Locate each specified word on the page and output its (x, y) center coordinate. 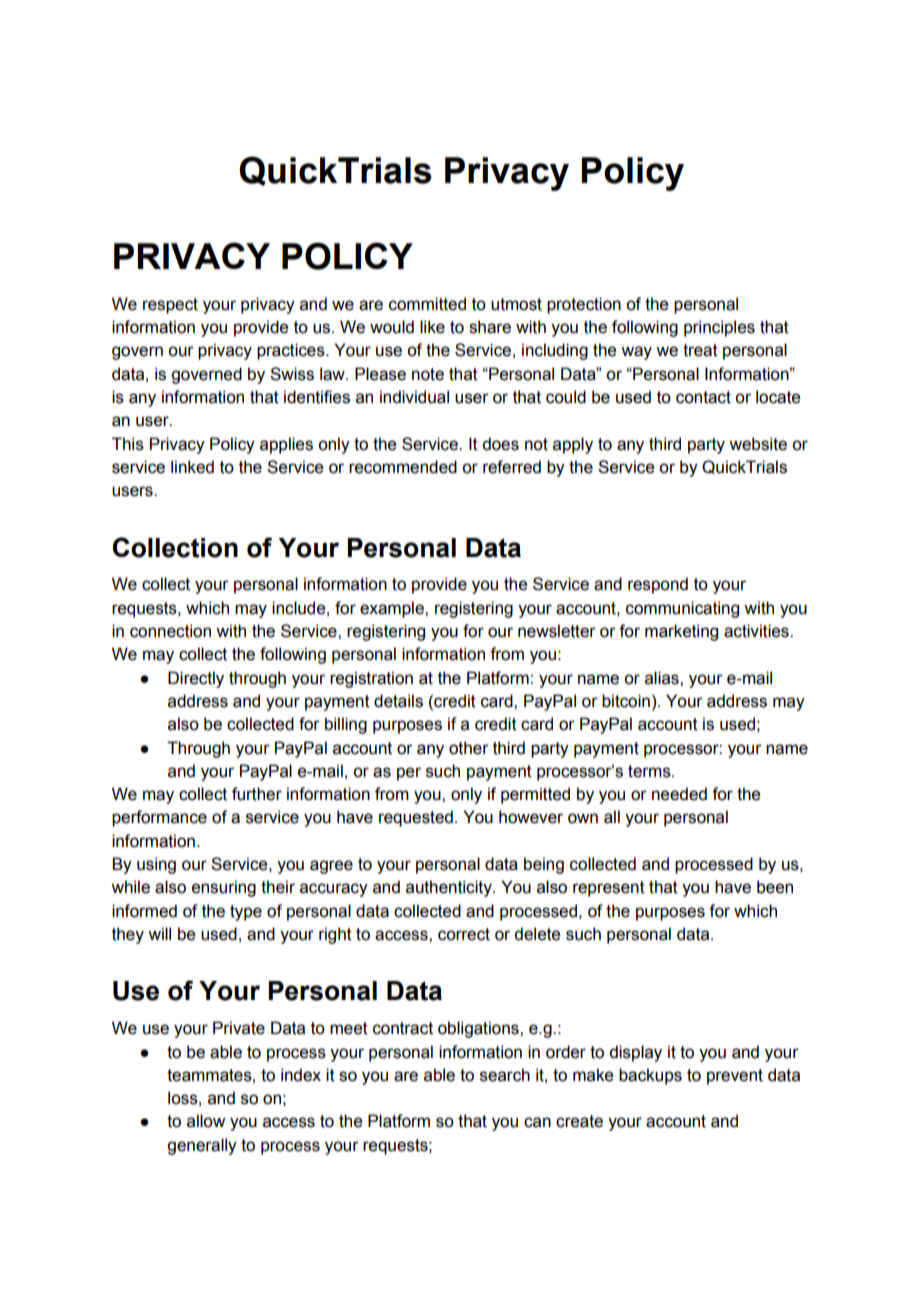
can (537, 1122)
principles (719, 328)
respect (170, 306)
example (393, 609)
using (156, 865)
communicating (682, 609)
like (432, 327)
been (775, 887)
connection (170, 631)
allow (206, 1121)
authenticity (450, 888)
